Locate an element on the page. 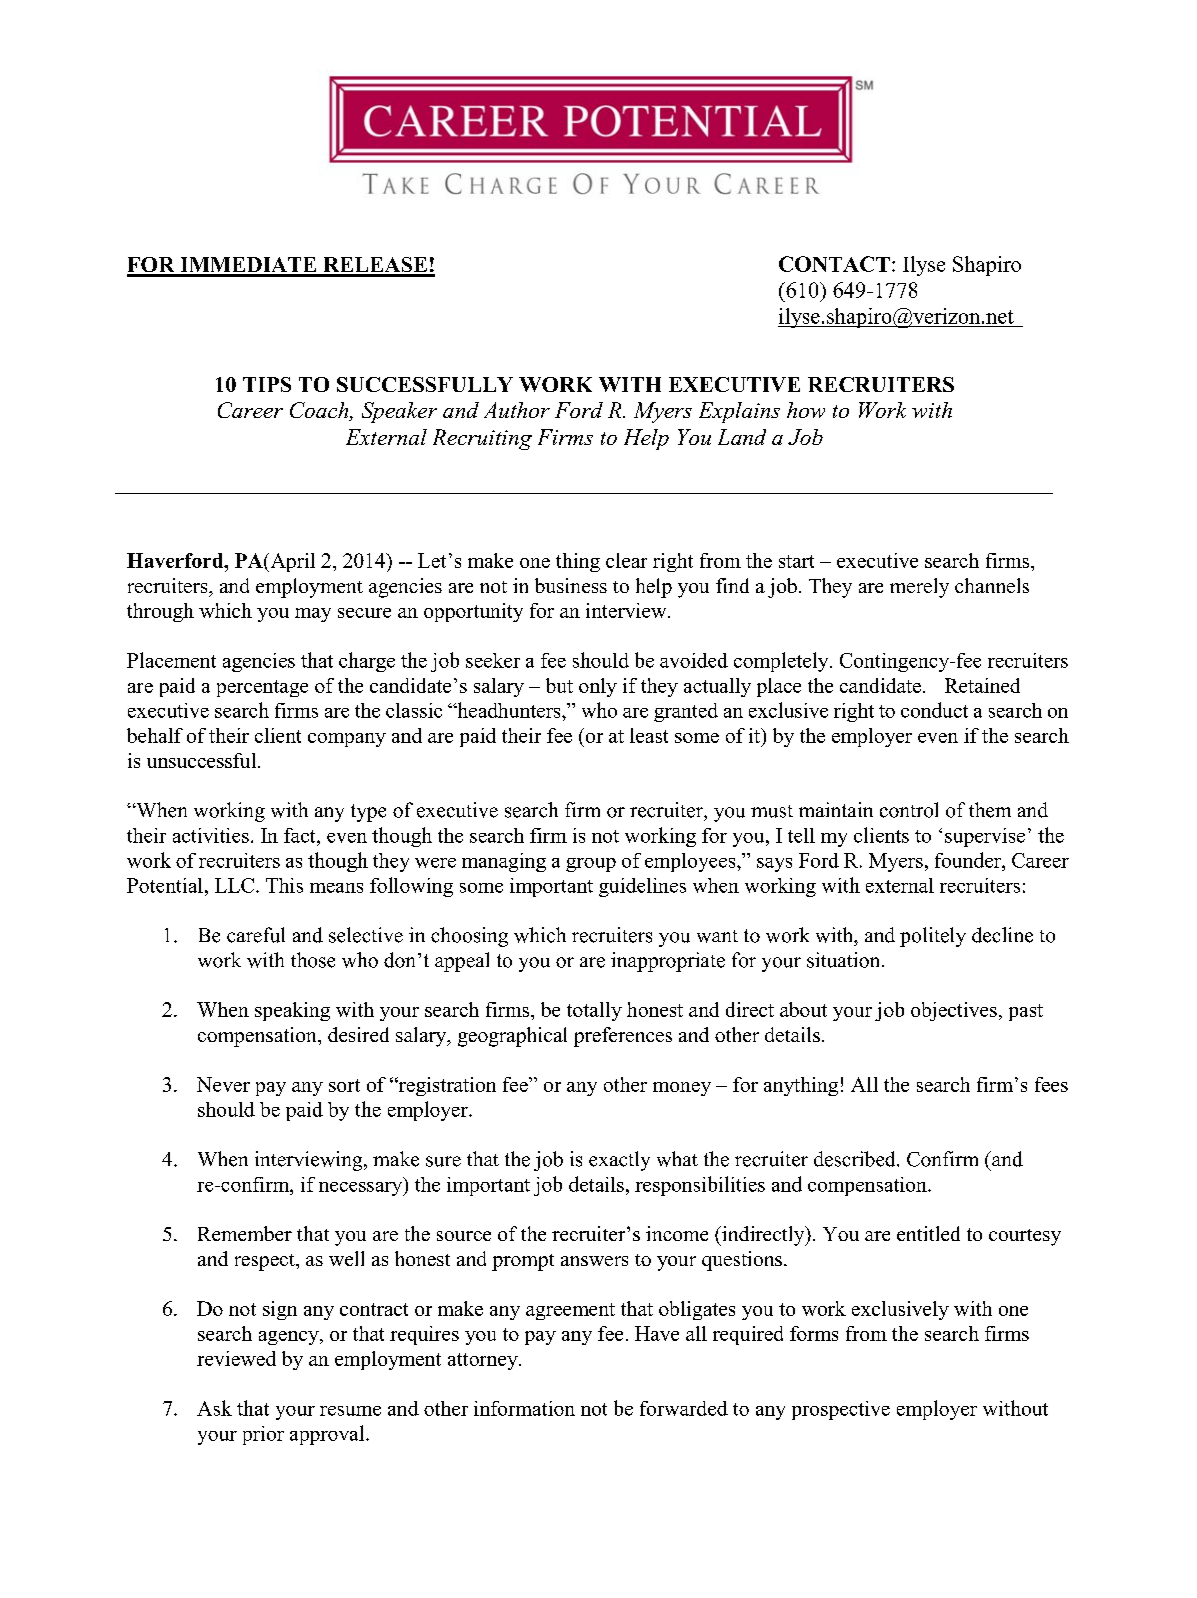 The image size is (1197, 1598). speaking is located at coordinates (292, 1011).
